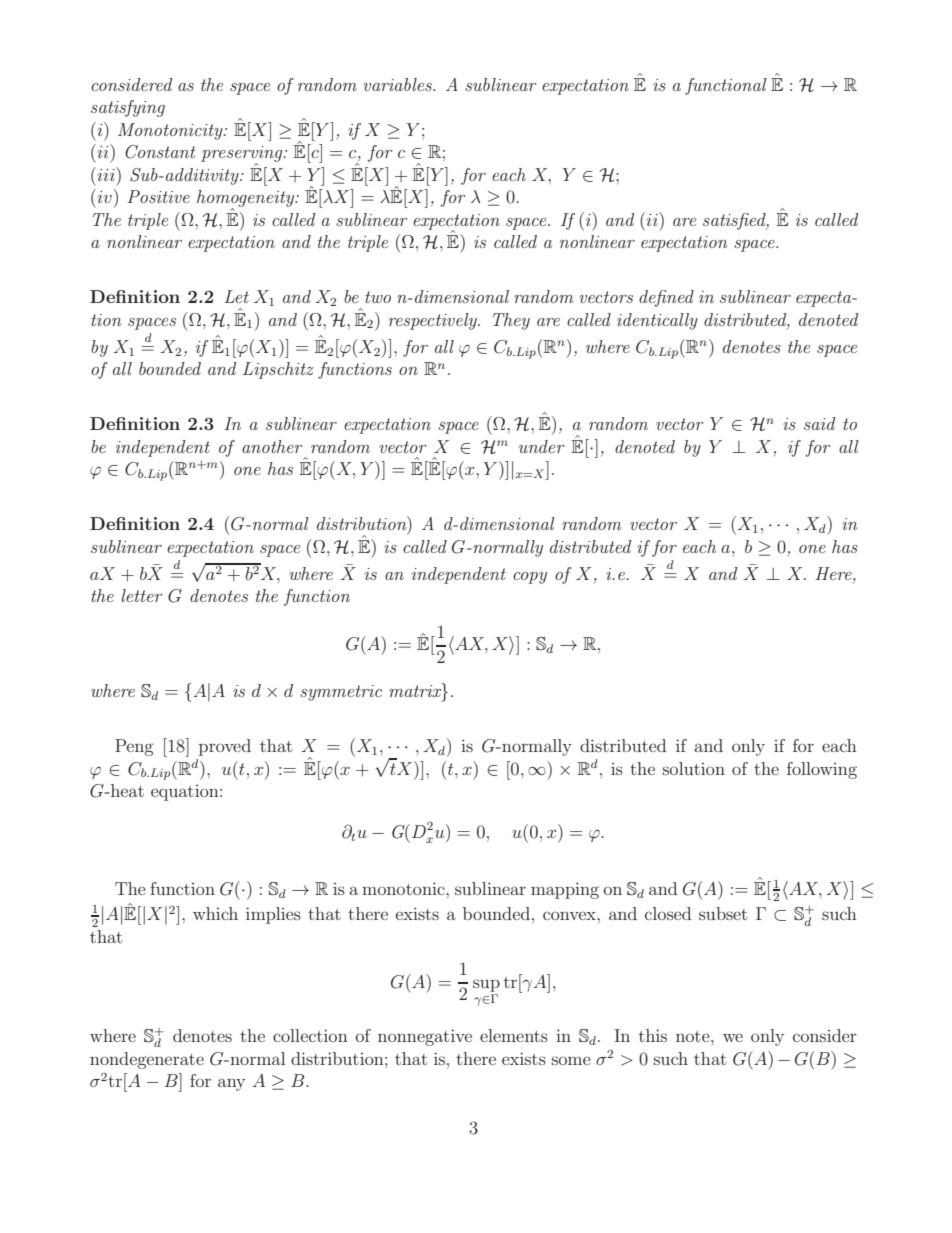 Image resolution: width=952 pixels, height=1233 pixels. Describe the element at coordinates (160, 152) in the image. I see `Constant` at that location.
